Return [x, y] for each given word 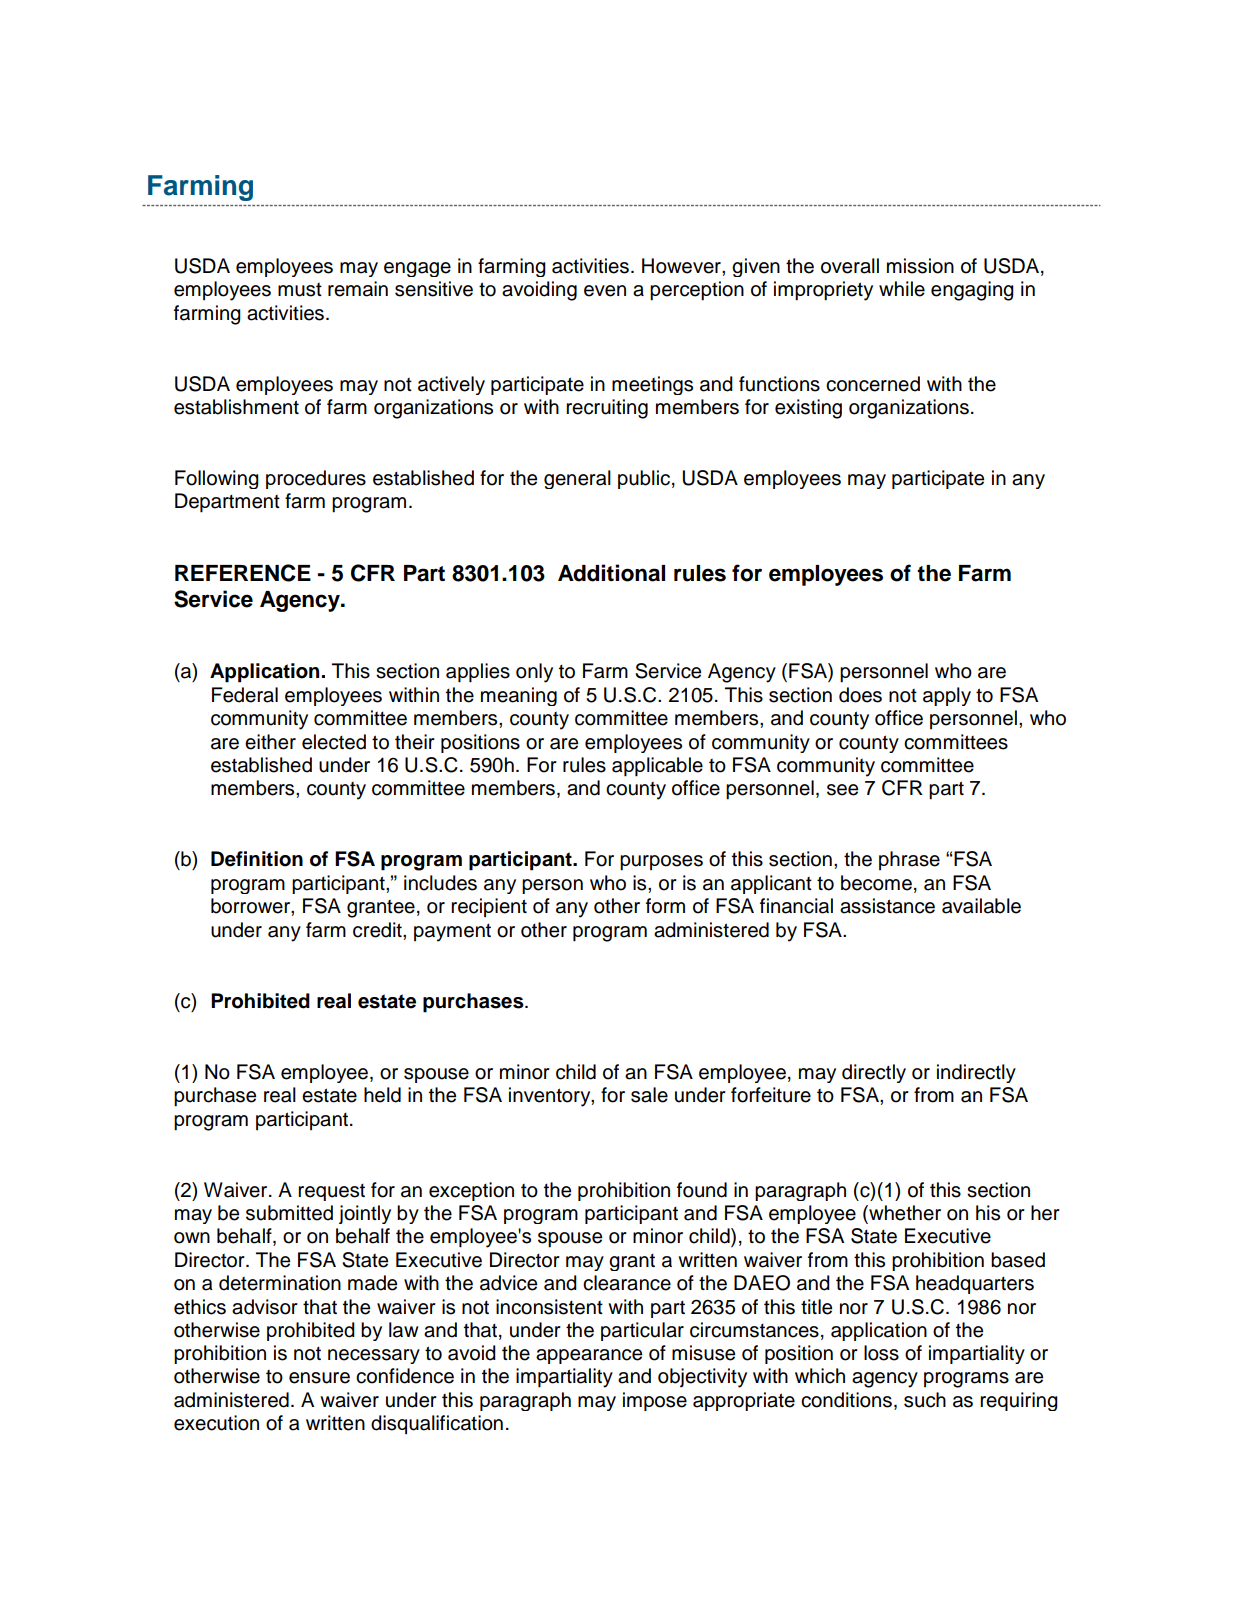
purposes [661, 863]
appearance [589, 1356]
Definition [257, 859]
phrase [909, 860]
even [605, 291]
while [902, 289]
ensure [319, 1378]
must [300, 290]
